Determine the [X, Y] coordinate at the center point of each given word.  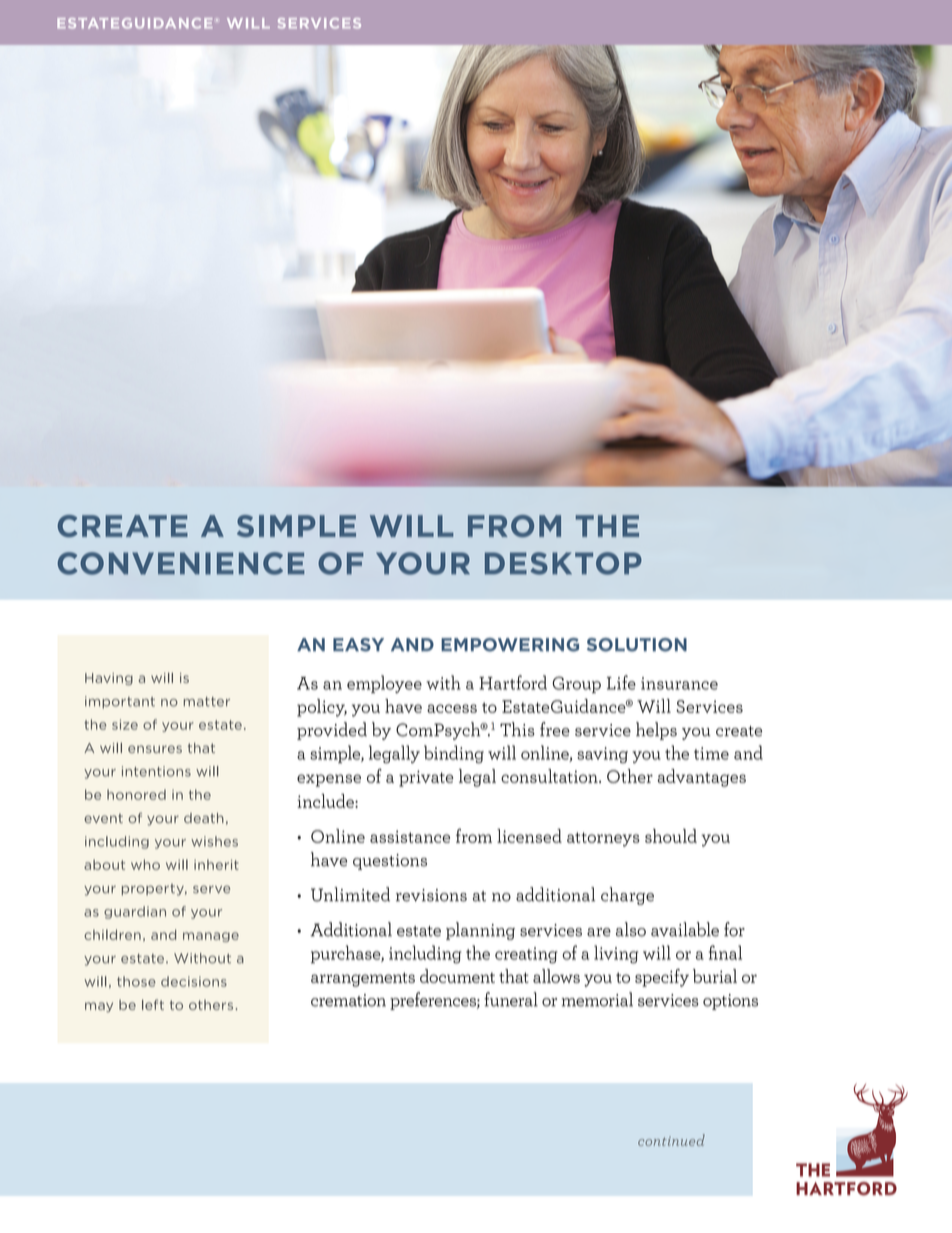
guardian [135, 912]
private [426, 778]
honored [136, 794]
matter [207, 702]
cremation [348, 1000]
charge [627, 896]
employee [384, 684]
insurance [679, 683]
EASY [358, 645]
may [99, 1007]
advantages [701, 778]
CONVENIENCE [181, 563]
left [153, 1004]
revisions [431, 895]
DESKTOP [563, 563]
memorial [597, 999]
